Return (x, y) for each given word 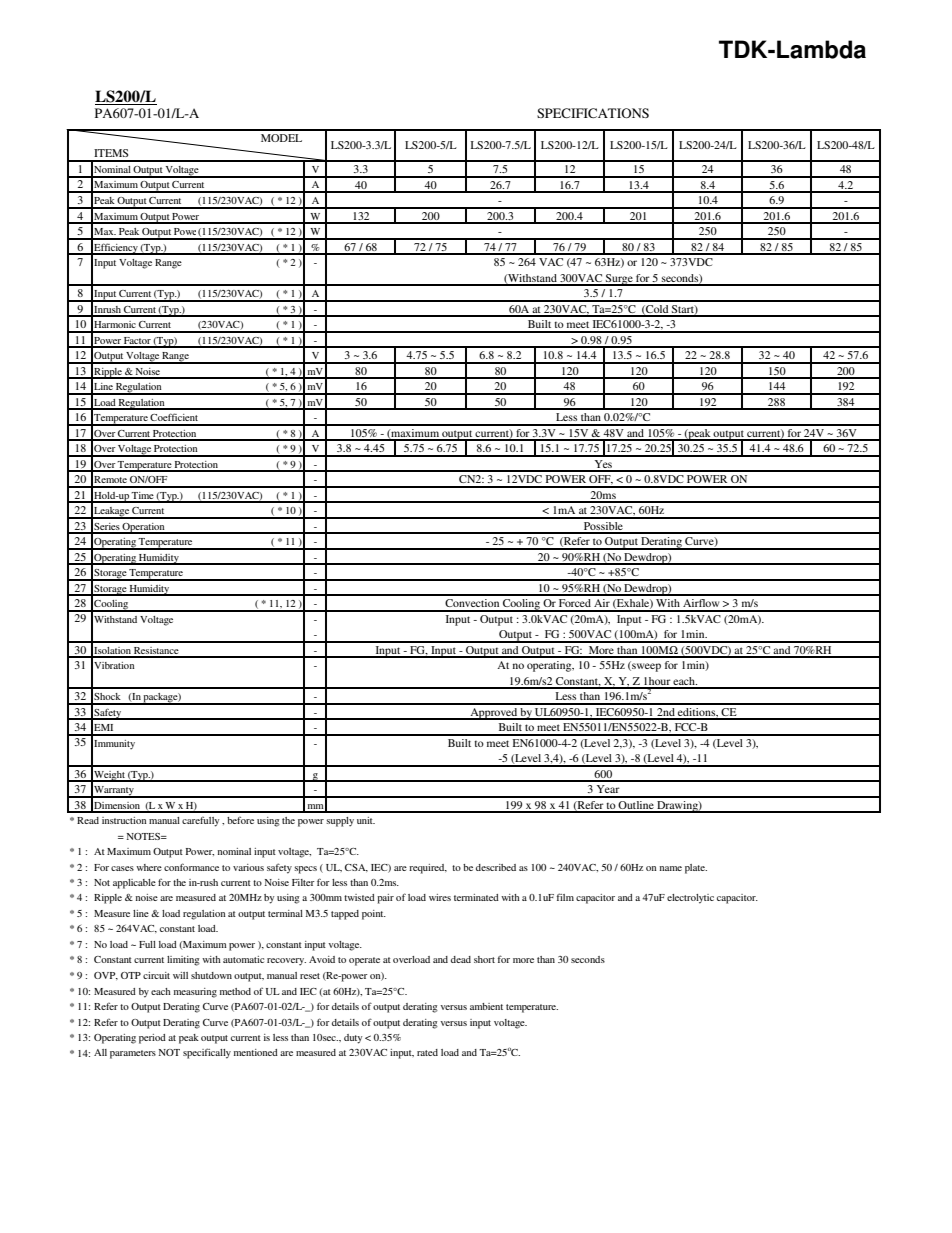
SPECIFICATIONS (593, 113)
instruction (124, 820)
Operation (144, 528)
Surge (619, 280)
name (671, 868)
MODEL (281, 138)
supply (340, 822)
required (428, 869)
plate (696, 869)
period (152, 1039)
